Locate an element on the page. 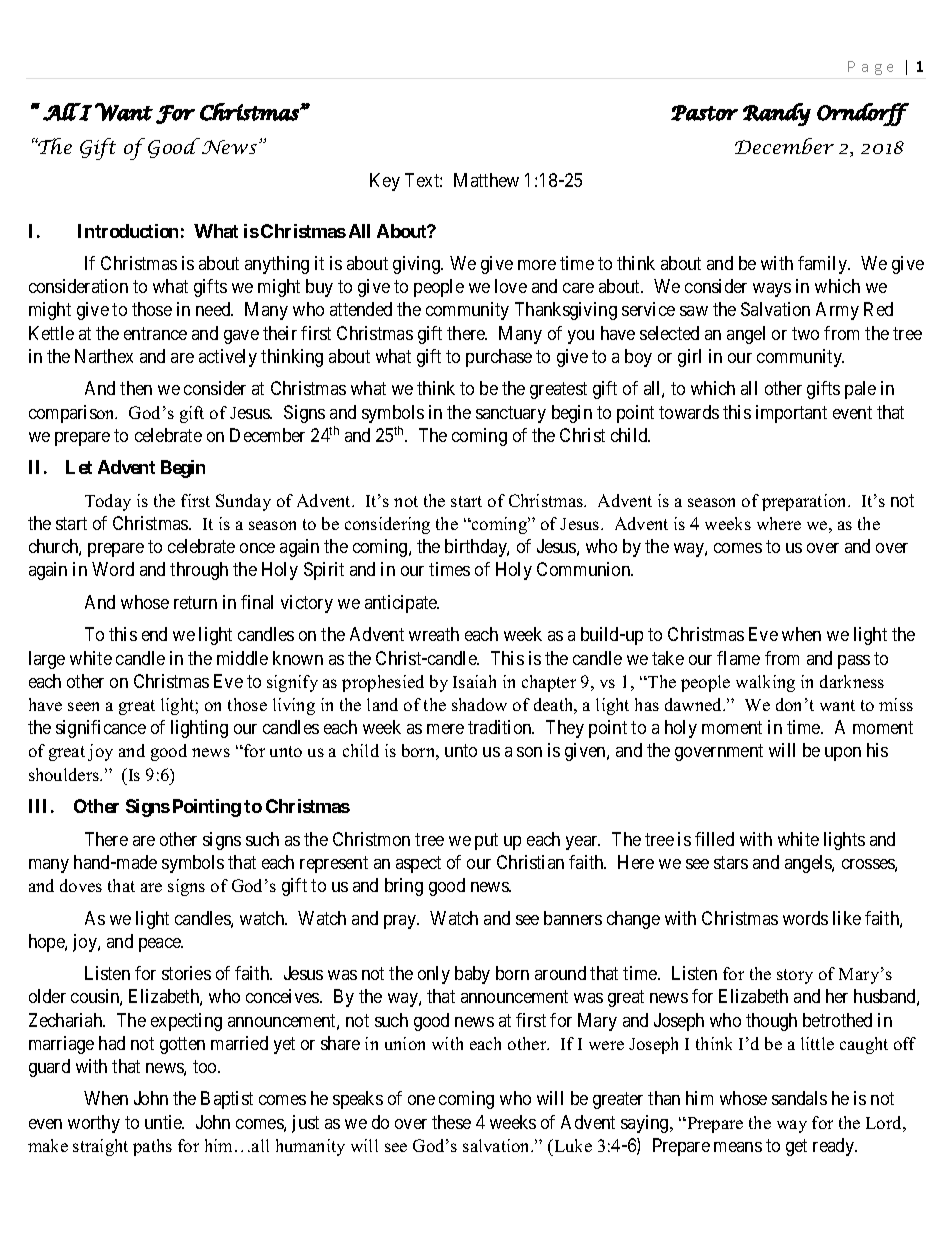 The image size is (952, 1233). these is located at coordinates (451, 1122).
